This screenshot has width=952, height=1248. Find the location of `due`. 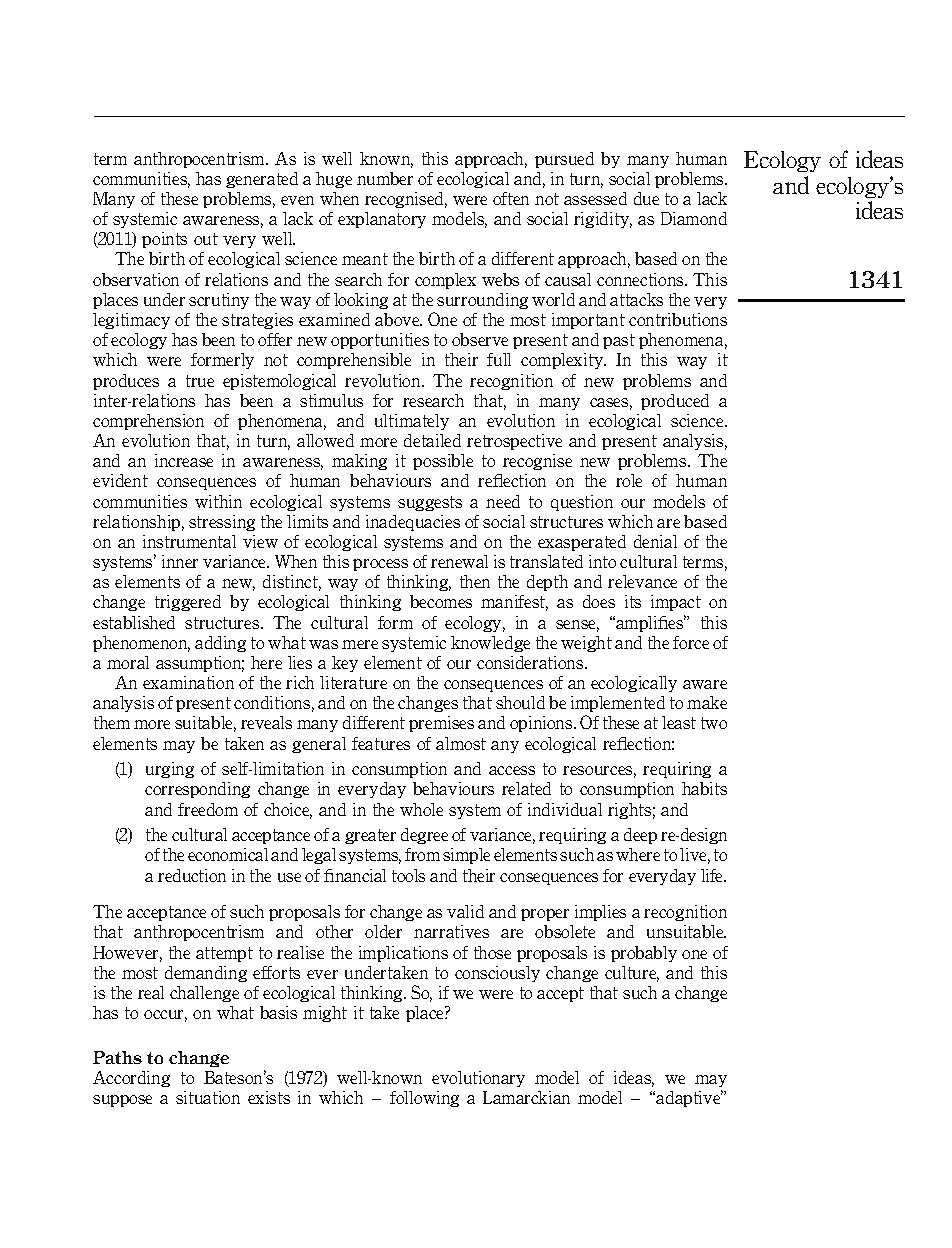

due is located at coordinates (646, 198).
